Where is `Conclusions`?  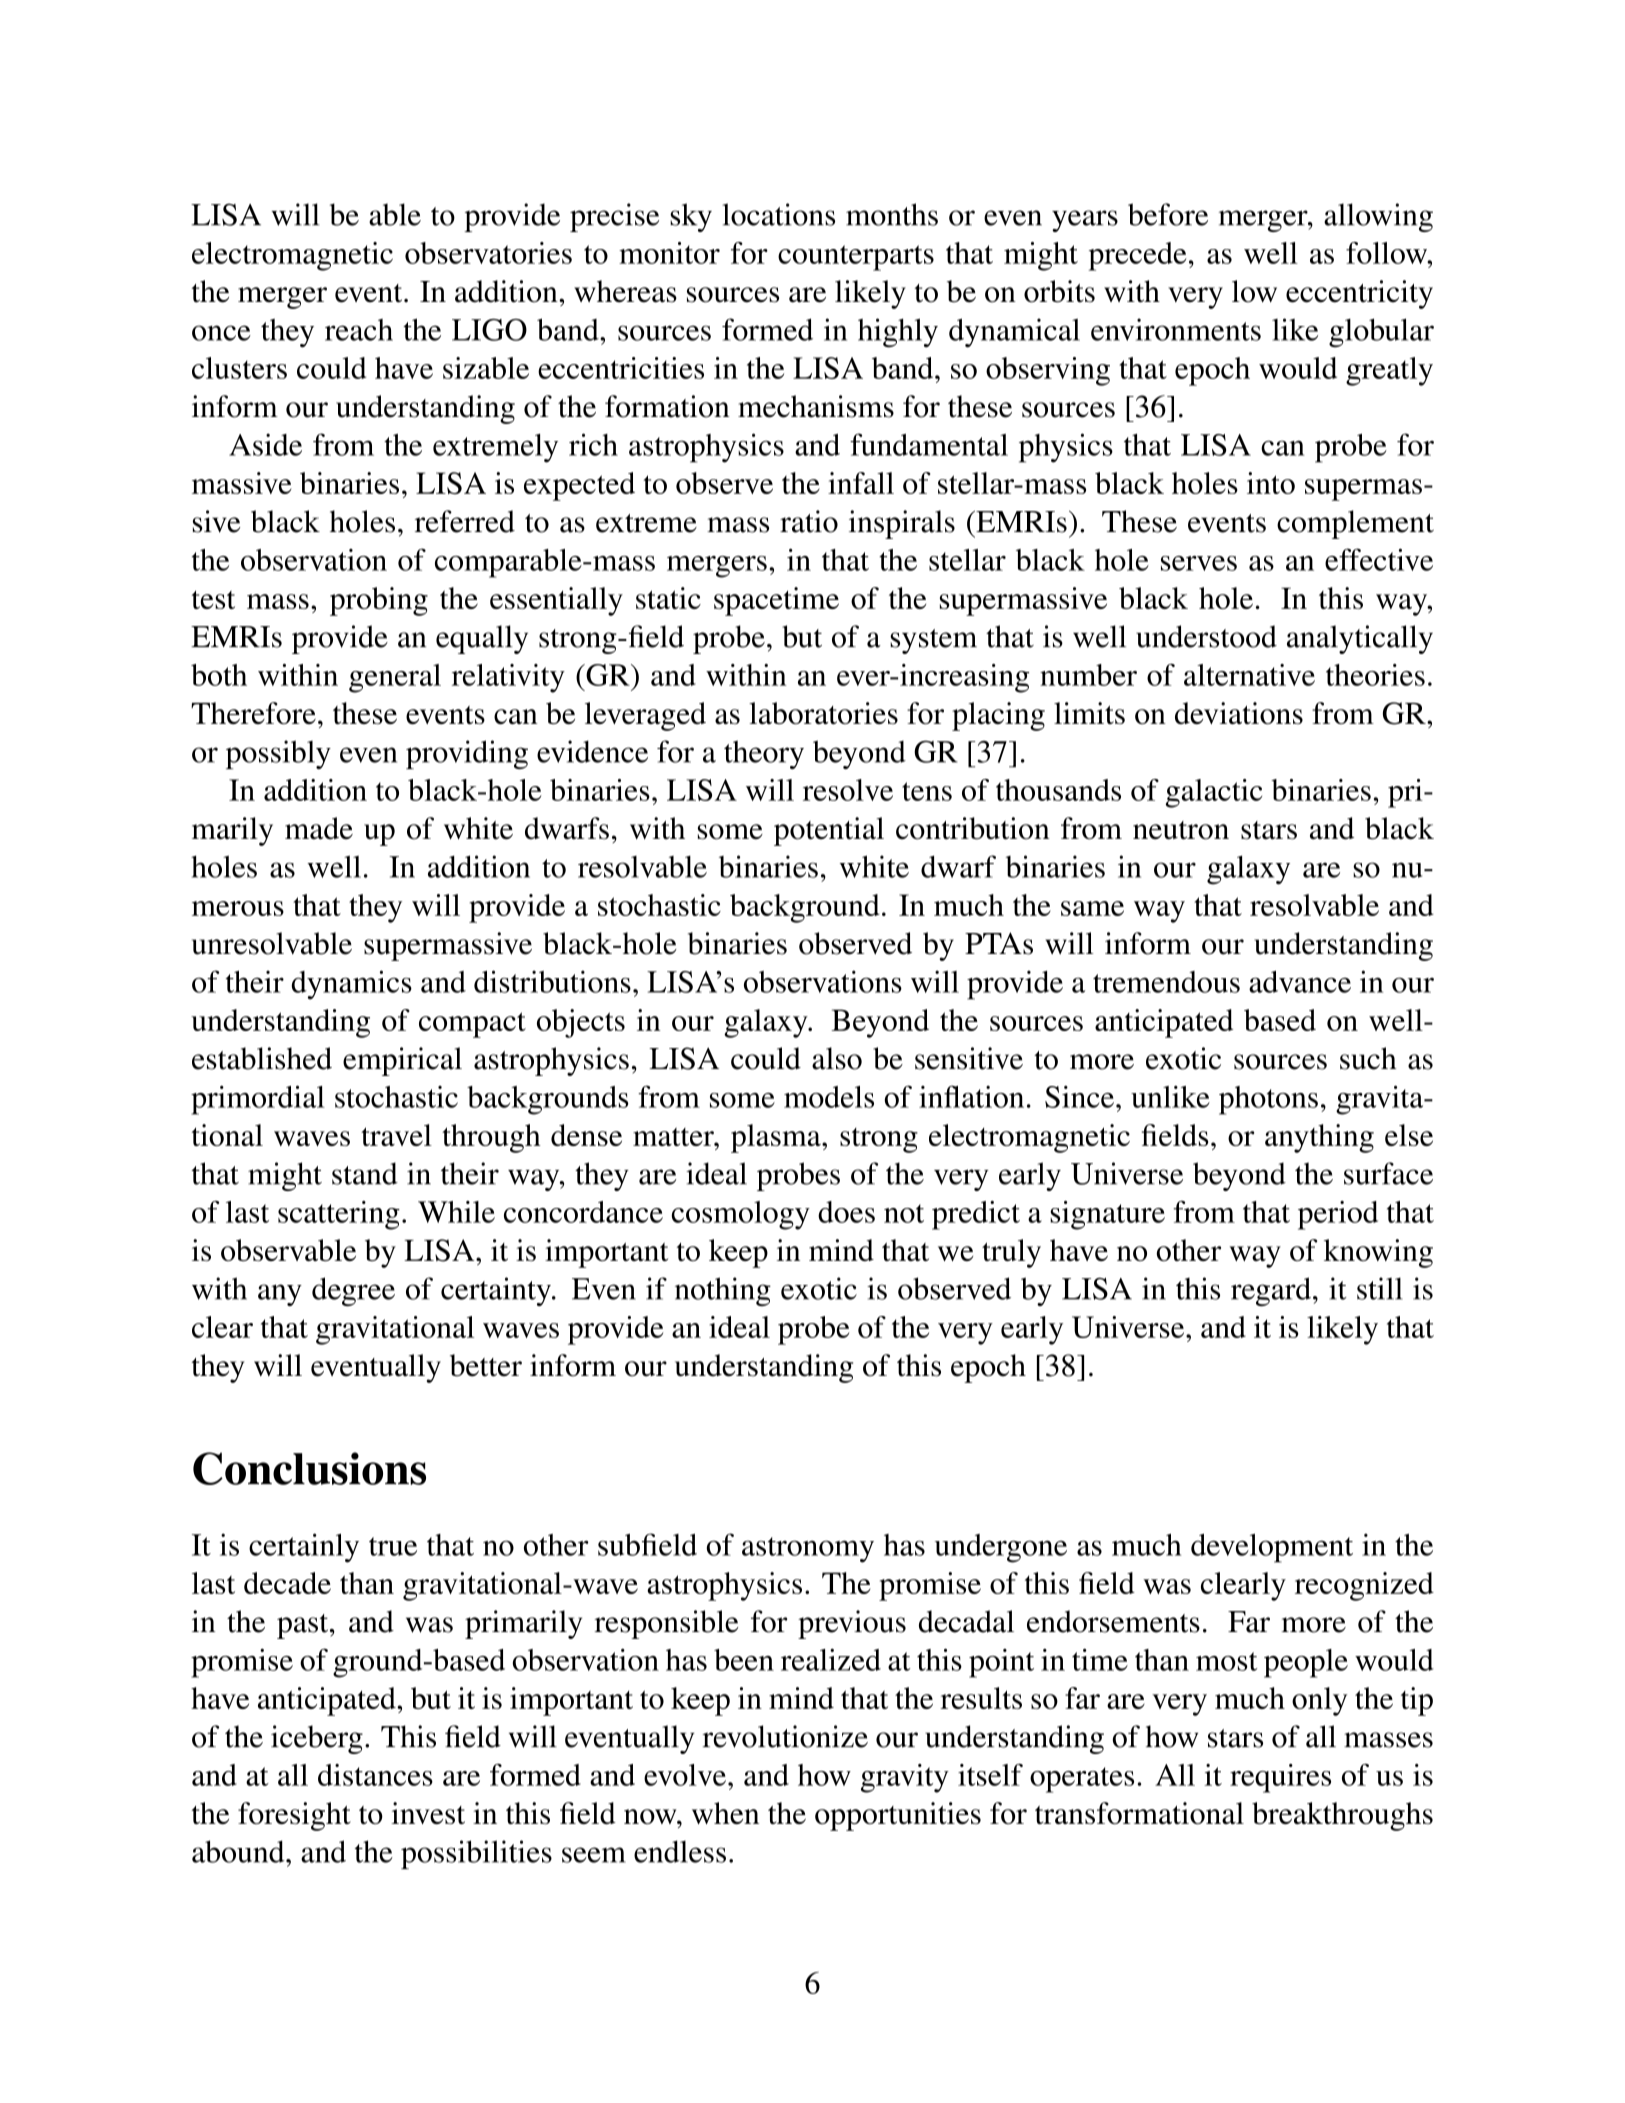
Conclusions is located at coordinates (309, 1468).
